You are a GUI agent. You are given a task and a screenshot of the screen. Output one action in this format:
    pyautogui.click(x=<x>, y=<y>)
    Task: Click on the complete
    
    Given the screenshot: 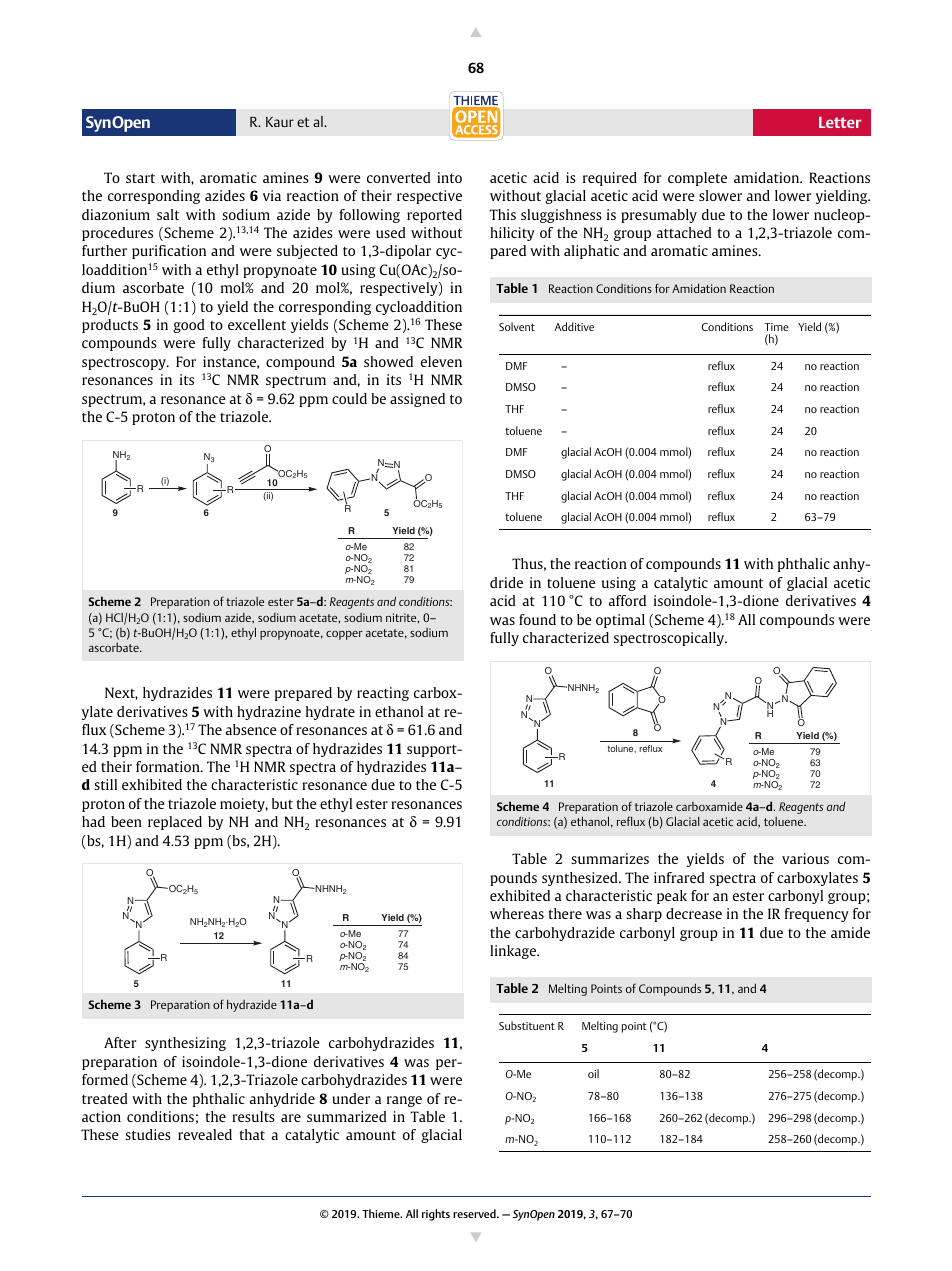 What is the action you would take?
    pyautogui.click(x=697, y=179)
